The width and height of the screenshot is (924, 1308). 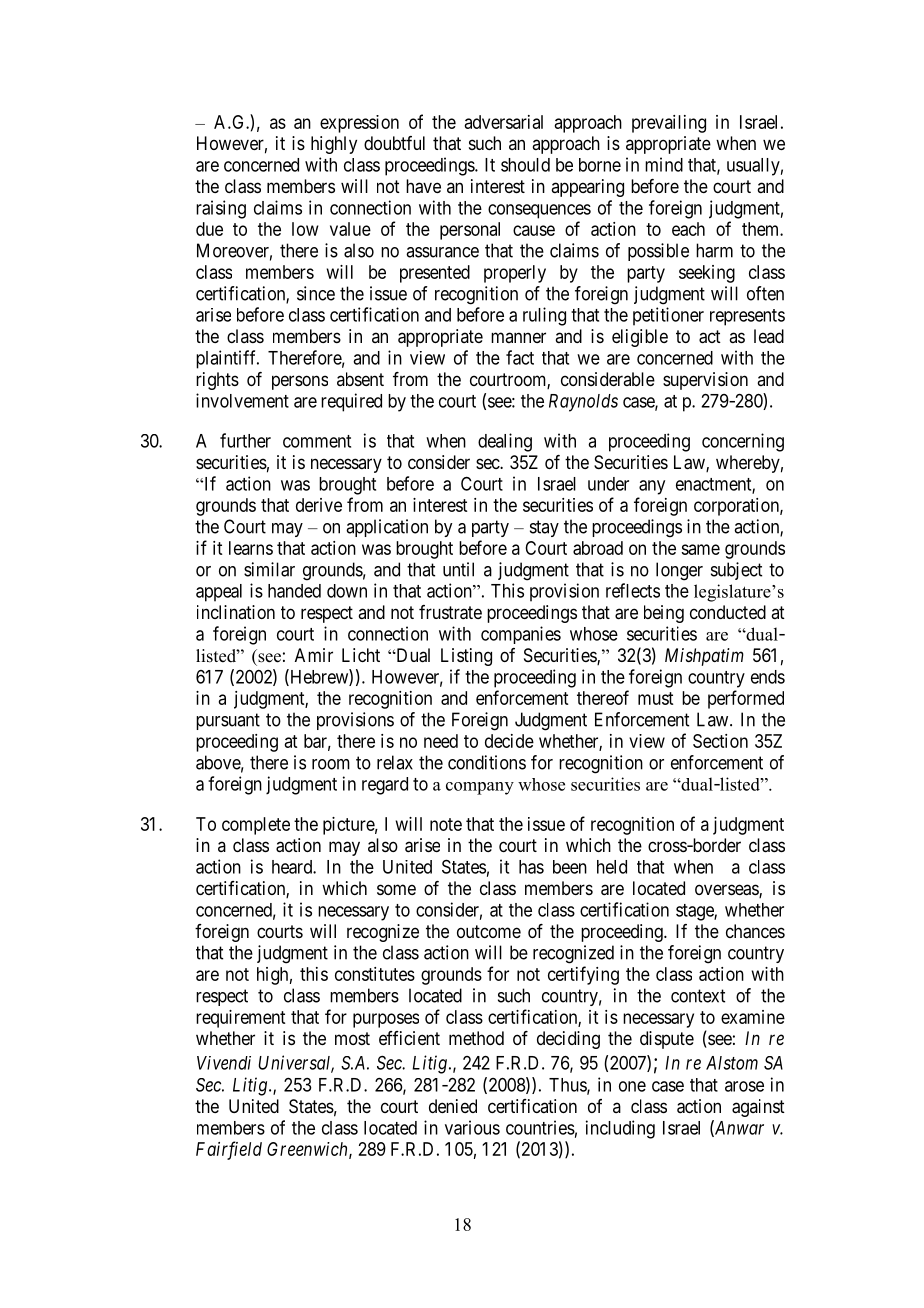 What do you see at coordinates (221, 209) in the screenshot?
I see `raising` at bounding box center [221, 209].
